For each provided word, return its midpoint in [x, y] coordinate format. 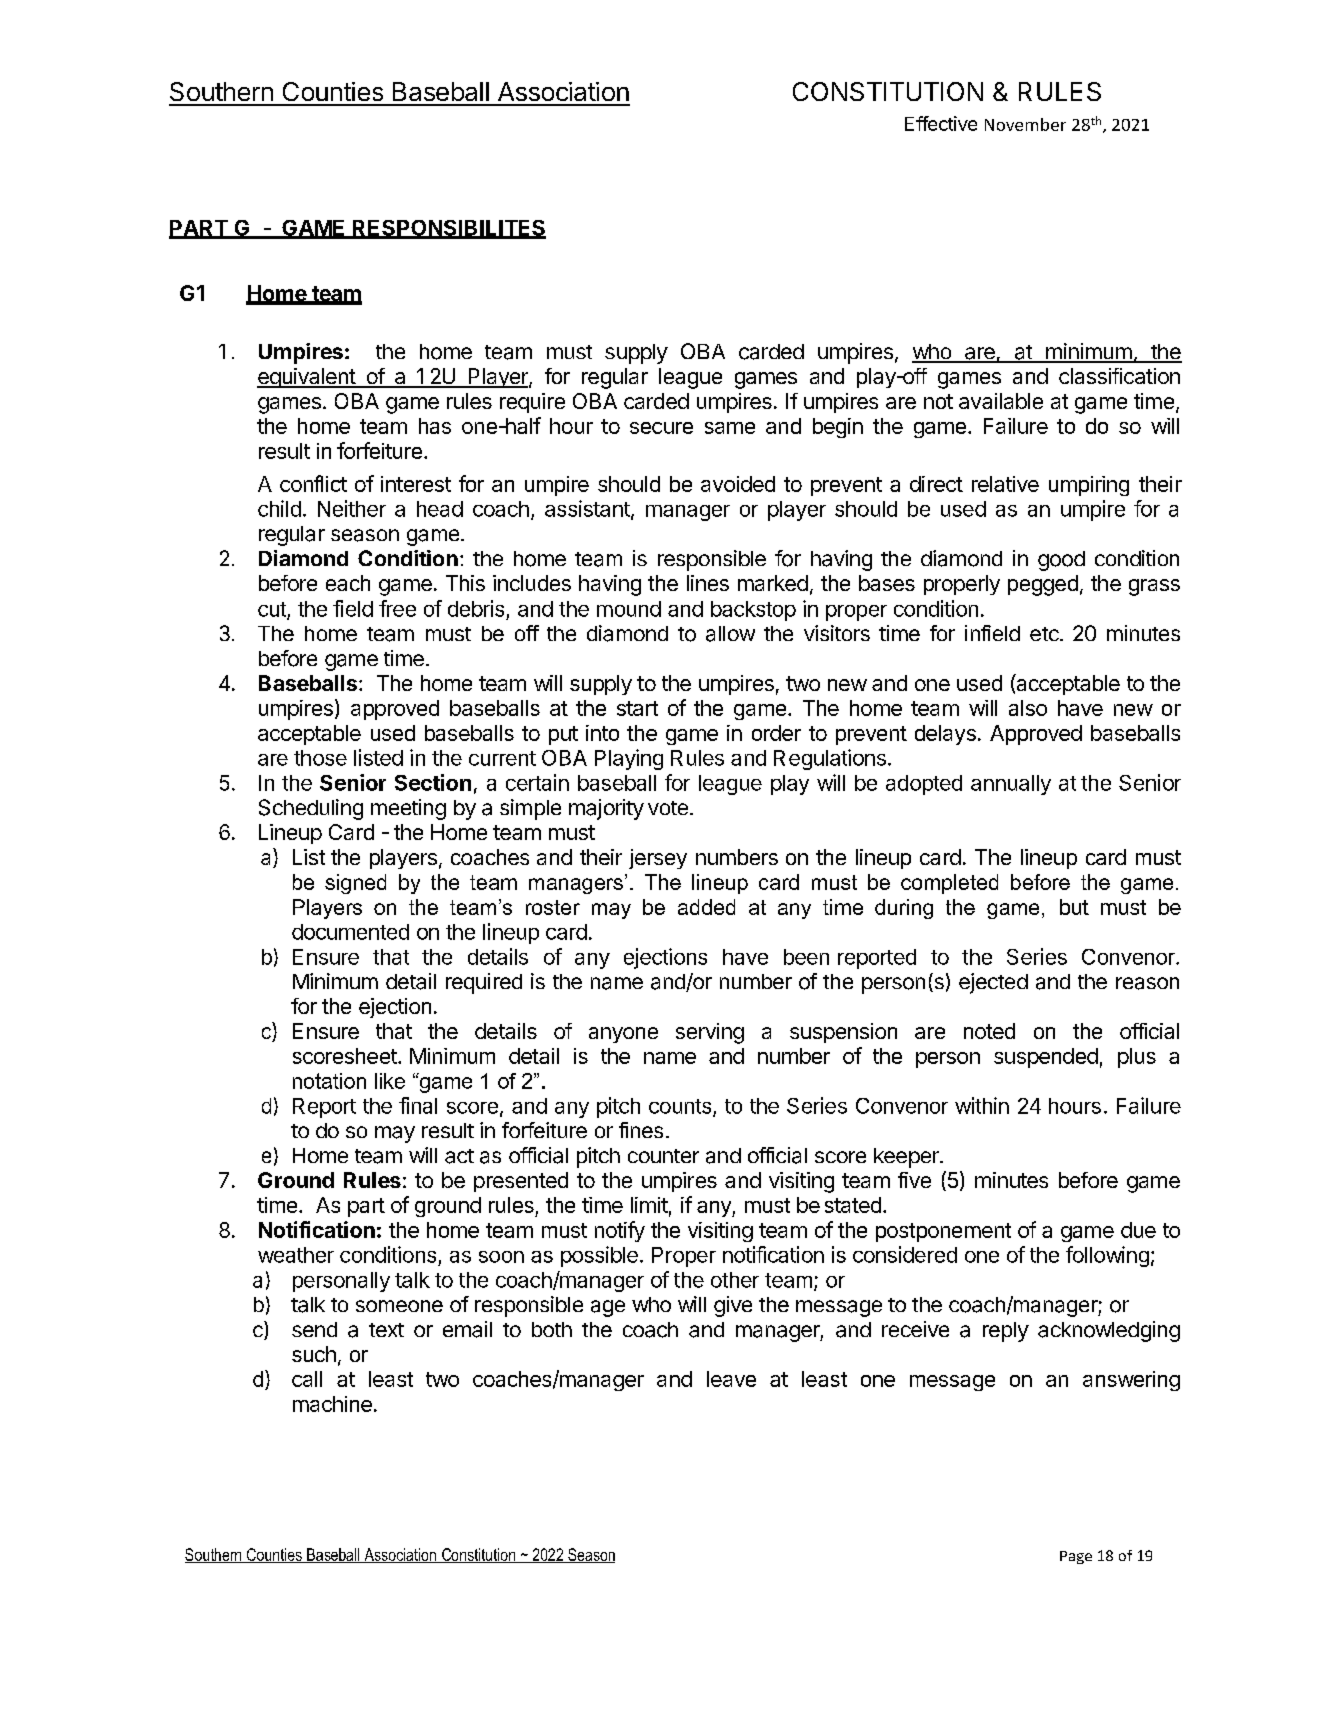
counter [663, 1156]
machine [332, 1404]
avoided [738, 484]
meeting [408, 809]
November [1025, 124]
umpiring [1089, 486]
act [459, 1156]
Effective [941, 123]
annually [1011, 785]
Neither [352, 508]
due [1138, 1230]
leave [731, 1379]
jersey [658, 859]
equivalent [307, 378]
